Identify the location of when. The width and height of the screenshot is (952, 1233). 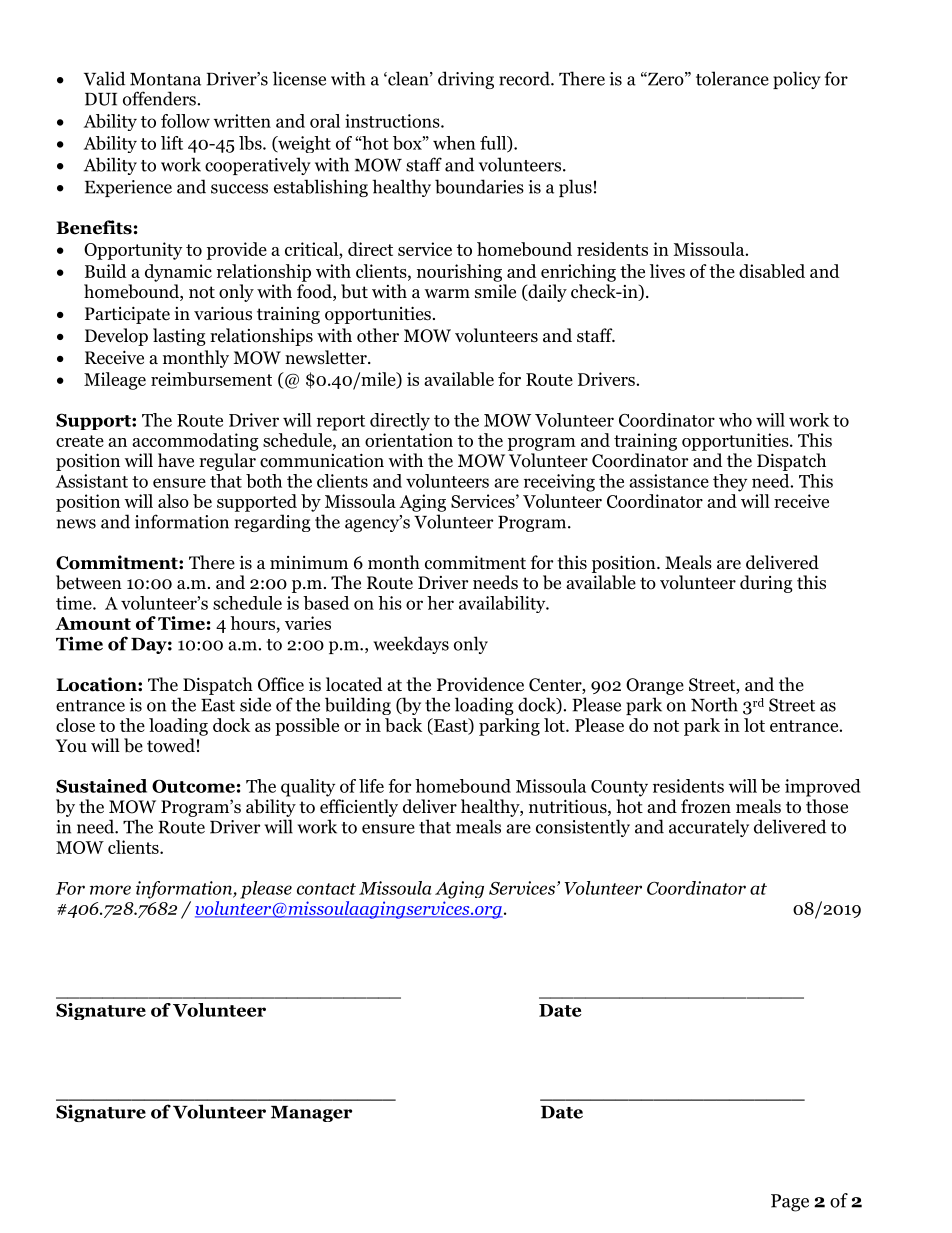
(454, 143).
